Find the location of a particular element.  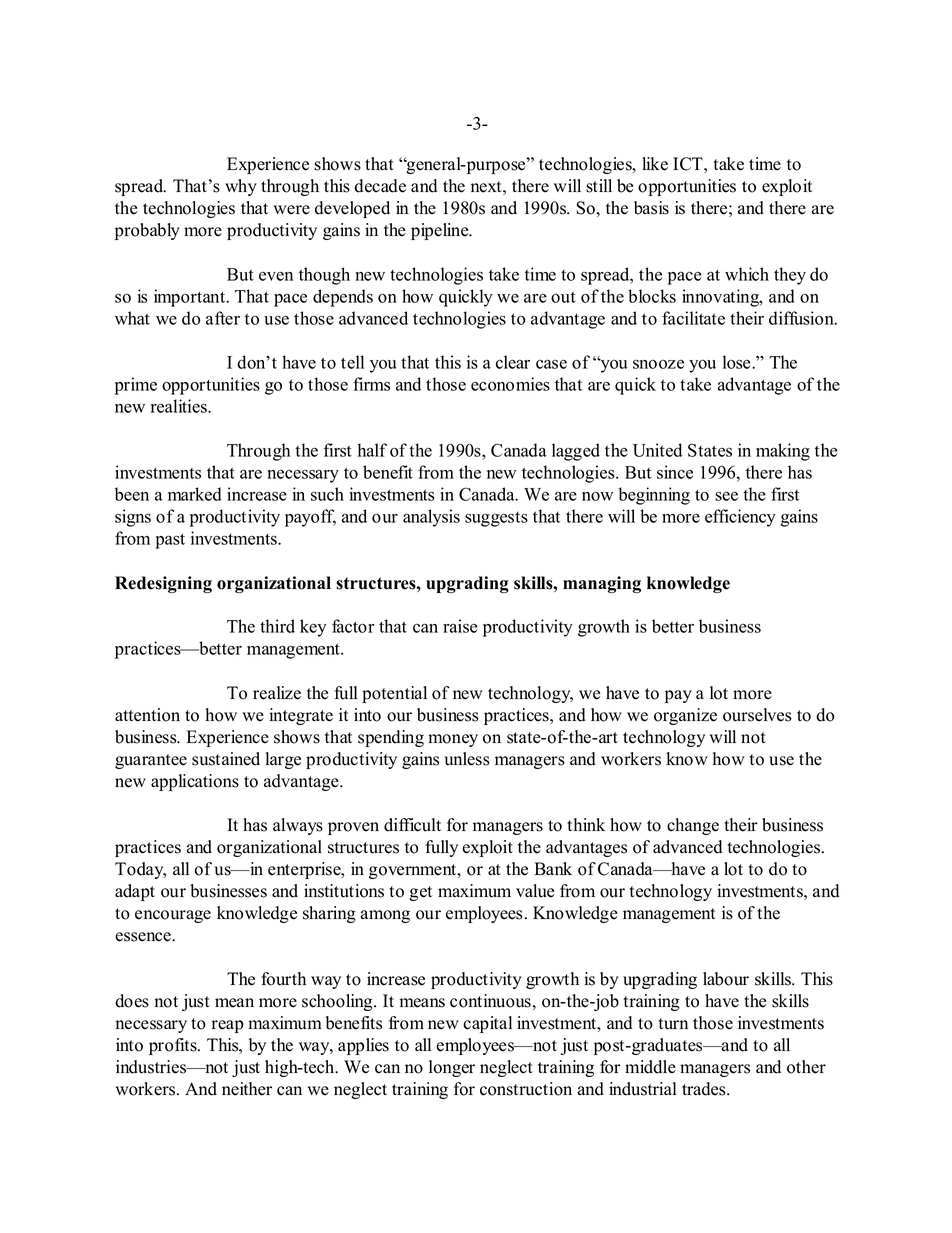

longer is located at coordinates (452, 1068).
